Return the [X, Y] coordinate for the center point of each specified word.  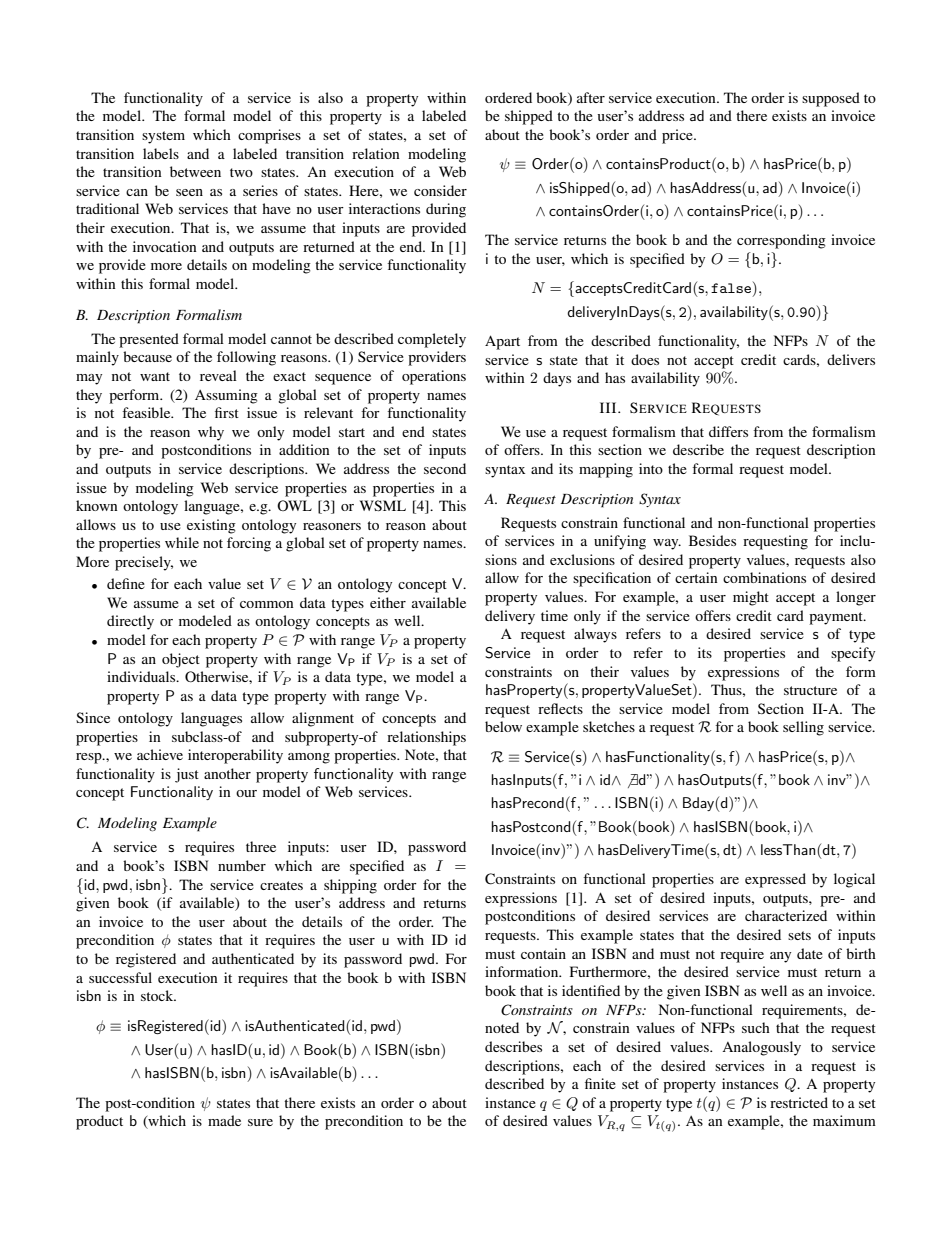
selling [803, 728]
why [211, 433]
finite [600, 1083]
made [224, 1120]
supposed [831, 99]
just [187, 775]
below [503, 726]
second [445, 468]
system [163, 137]
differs [728, 431]
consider [440, 190]
